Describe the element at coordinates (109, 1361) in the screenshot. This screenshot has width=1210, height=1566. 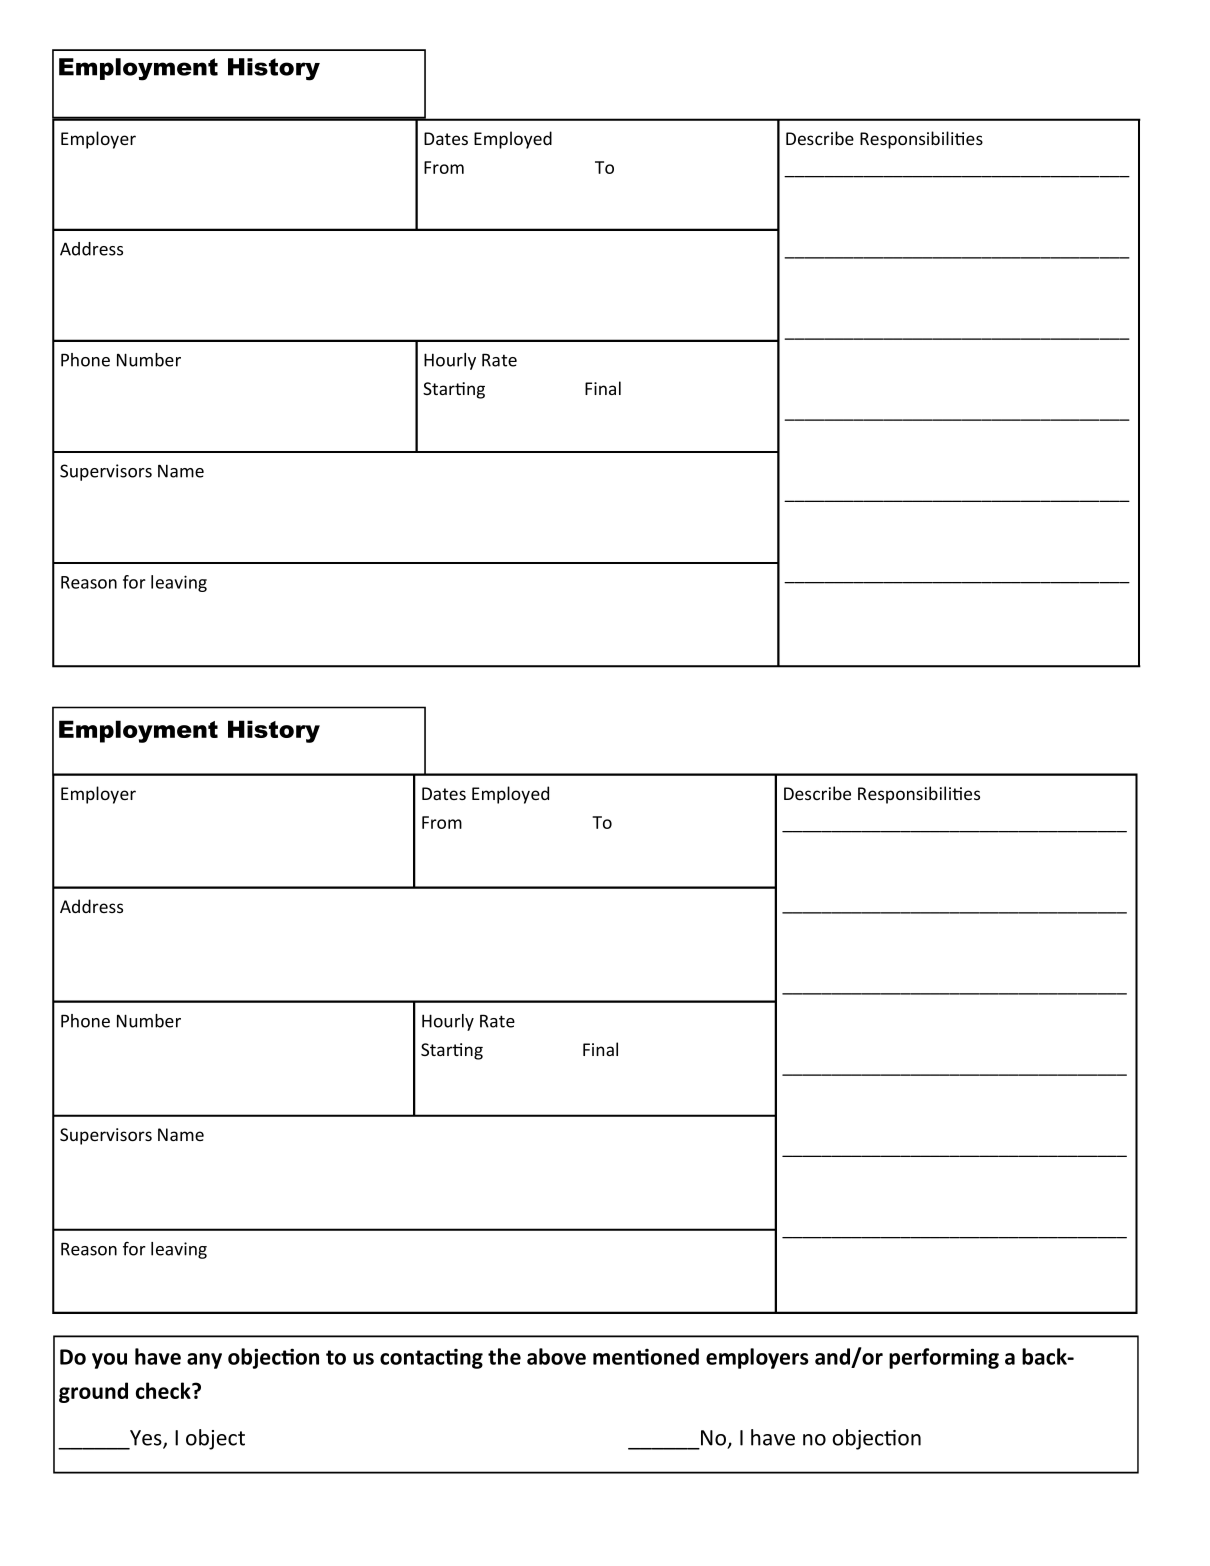
I see `you` at that location.
